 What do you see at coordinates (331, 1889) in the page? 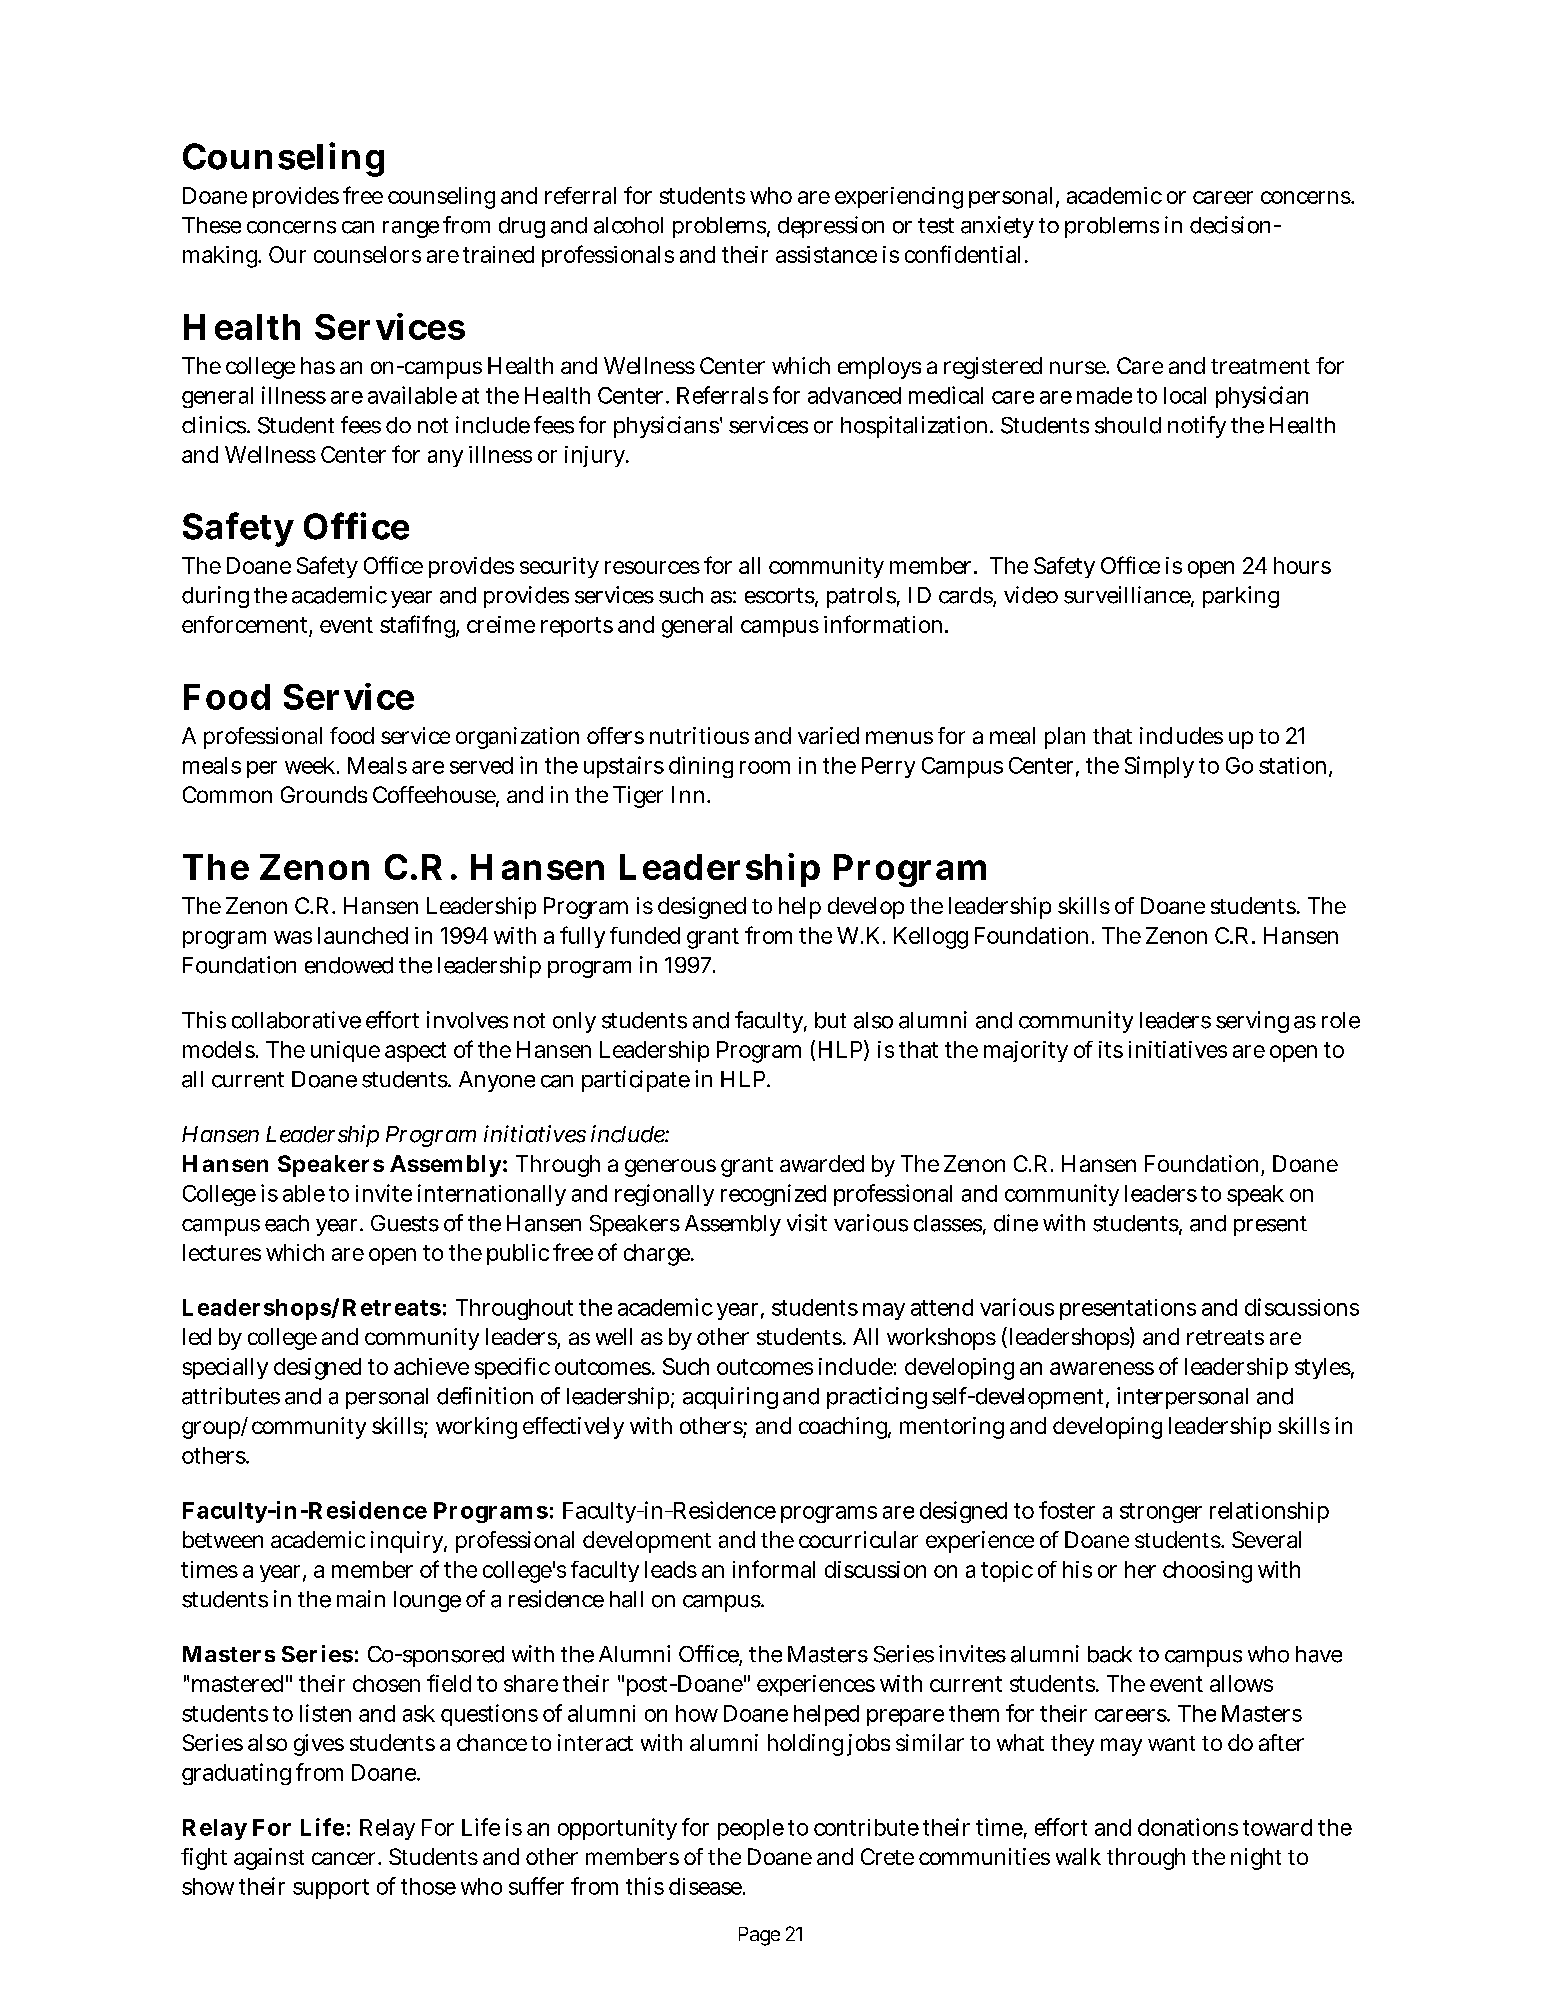
I see `support` at bounding box center [331, 1889].
